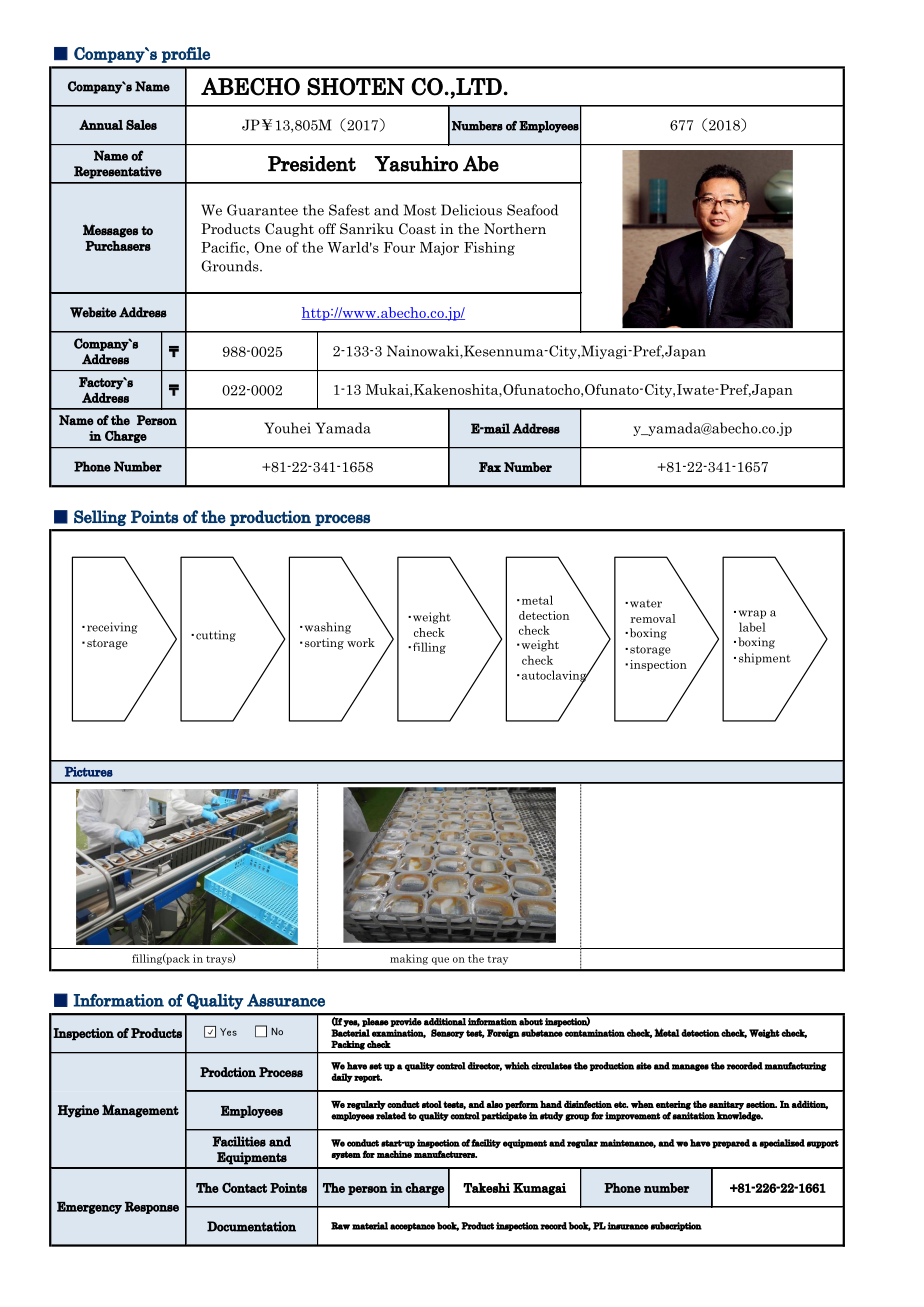 This page has width=924, height=1307. I want to click on que, so click(440, 961).
